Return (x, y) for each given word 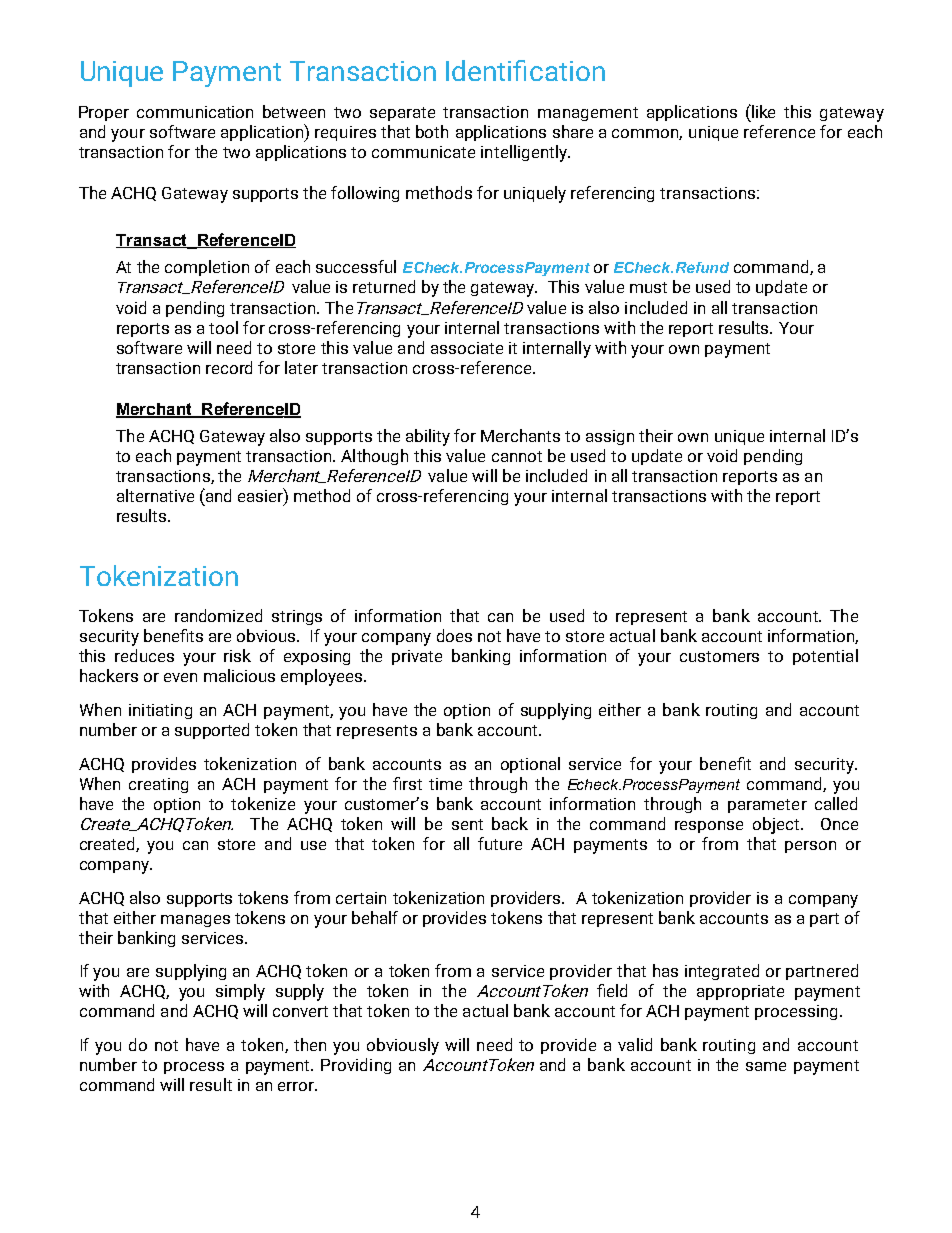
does (454, 635)
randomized (218, 615)
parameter (767, 806)
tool (223, 327)
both (432, 131)
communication (195, 112)
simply (240, 992)
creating (158, 785)
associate (467, 348)
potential (825, 657)
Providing (356, 1066)
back (510, 823)
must (648, 287)
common (647, 134)
